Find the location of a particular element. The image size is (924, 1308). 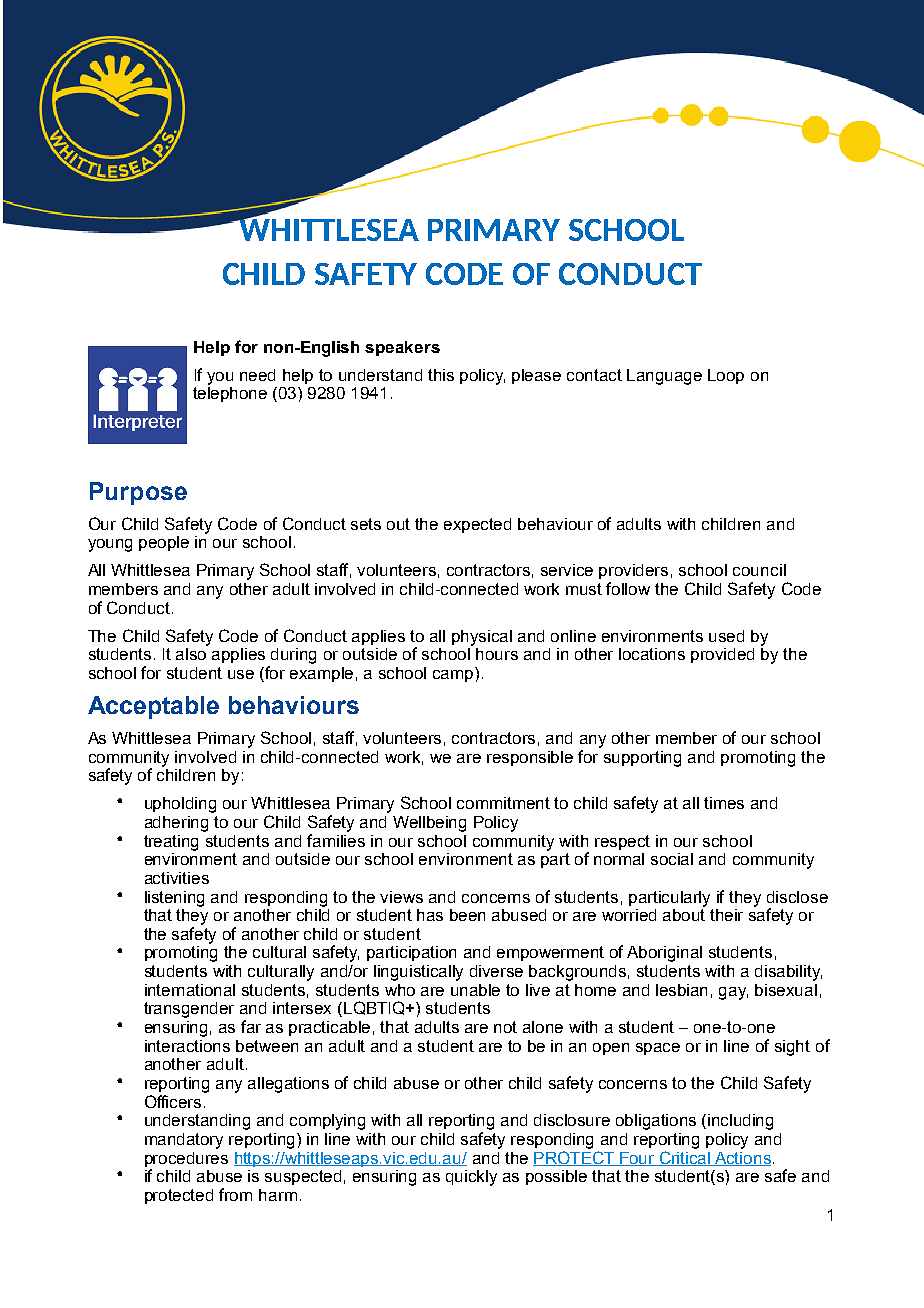

procedures is located at coordinates (186, 1159).
